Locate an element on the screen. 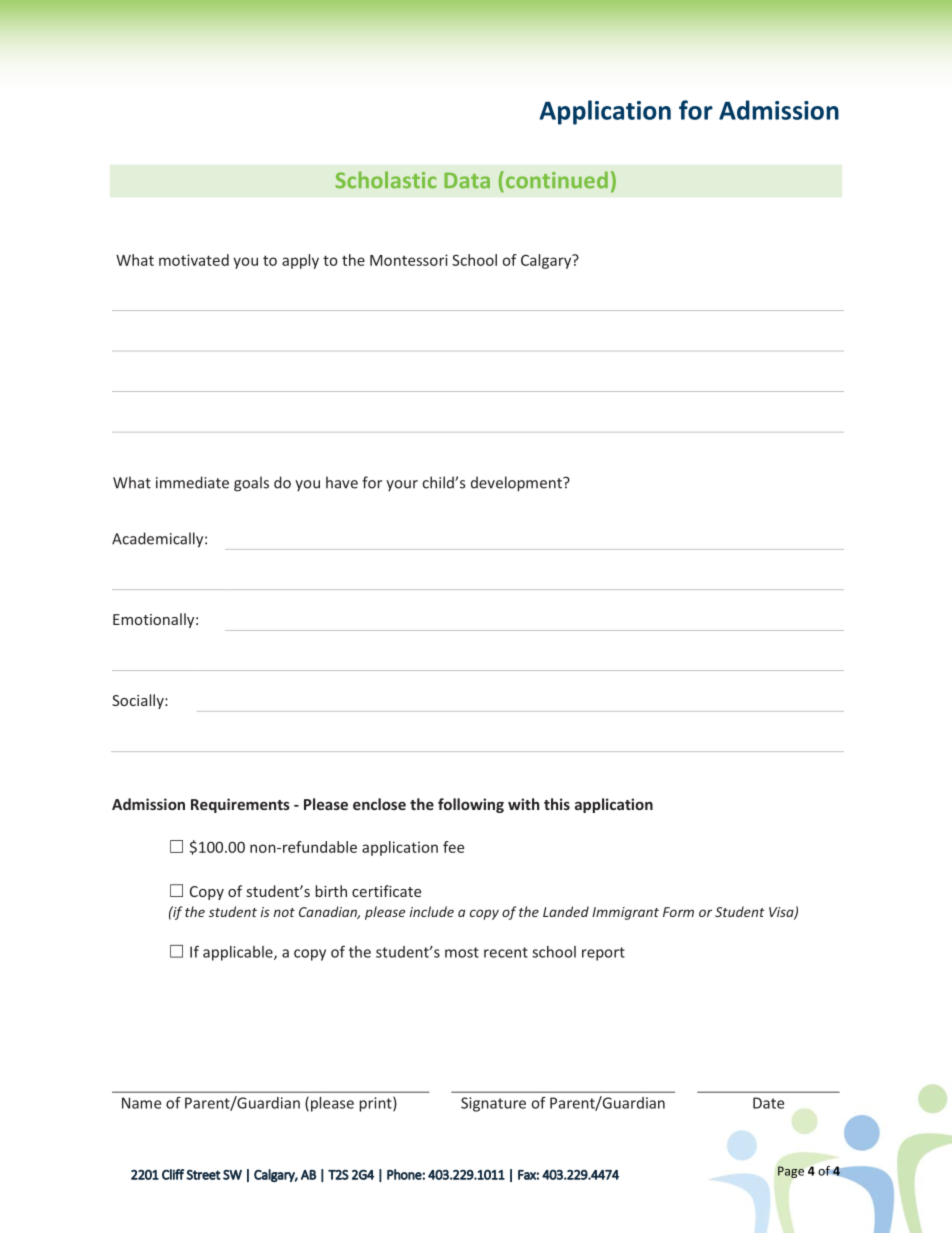  applicable is located at coordinates (239, 953).
